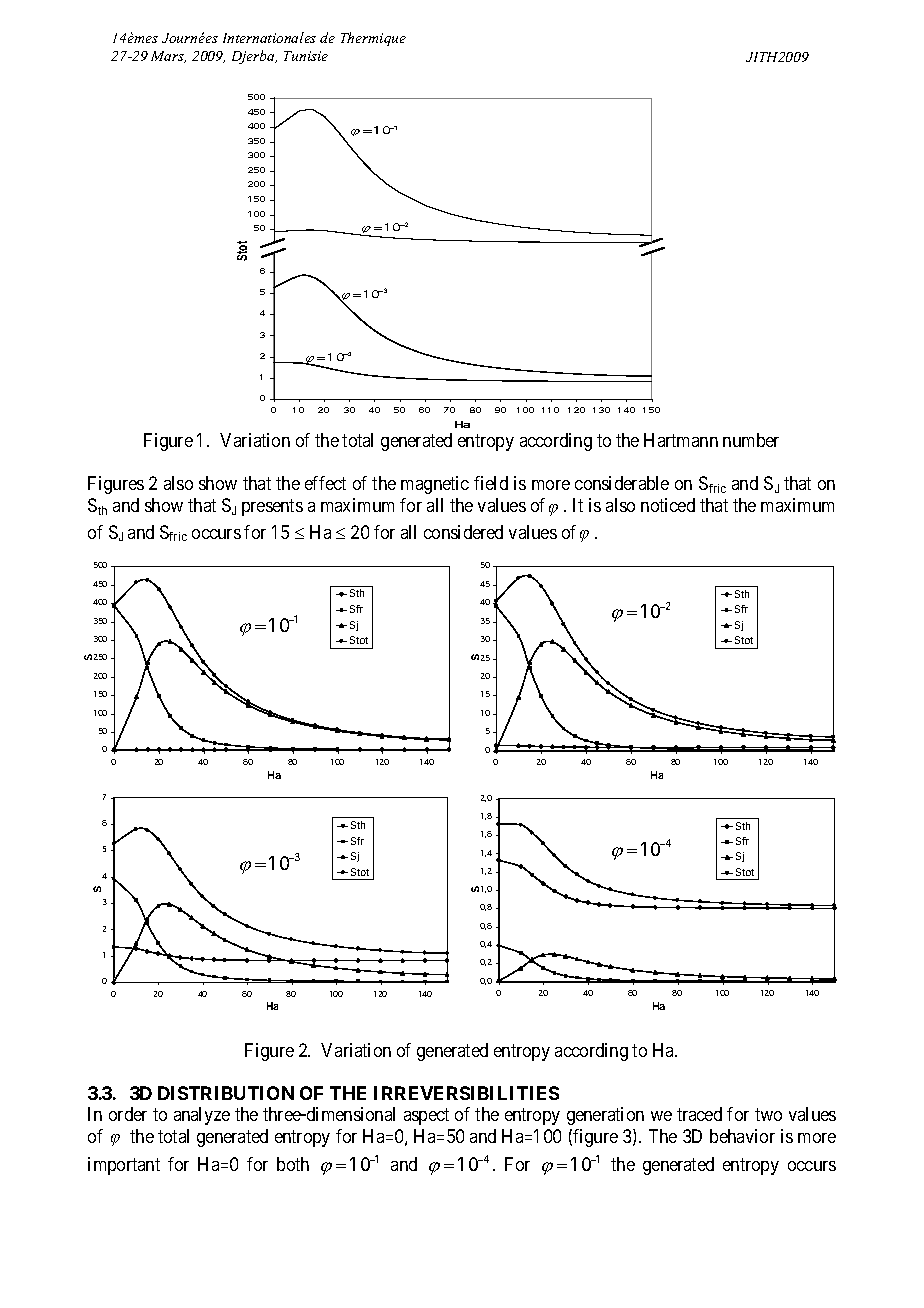  Describe the element at coordinates (269, 37) in the page. I see `Internationales` at that location.
